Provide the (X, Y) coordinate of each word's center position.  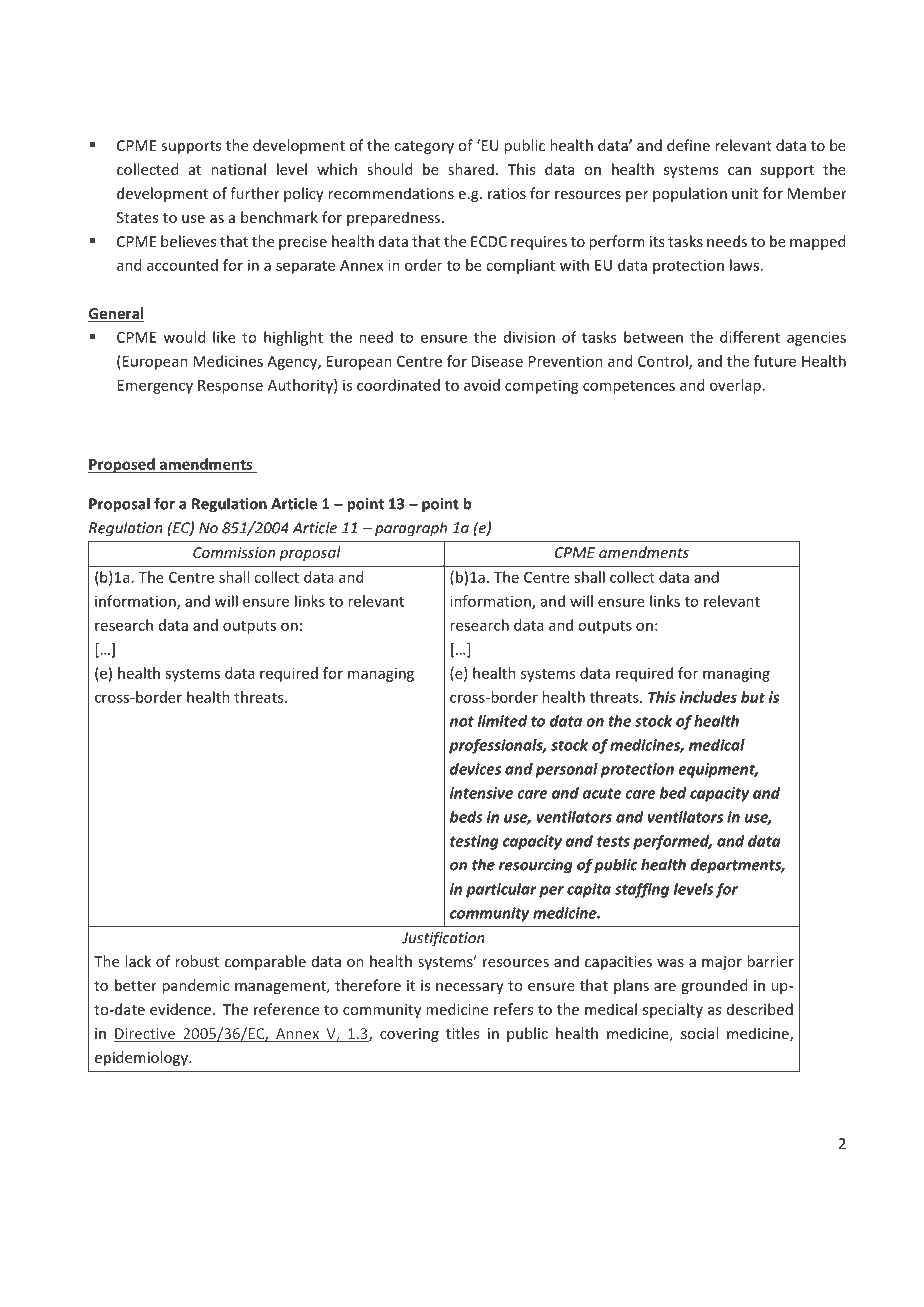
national (238, 169)
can (739, 171)
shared (471, 169)
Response (230, 387)
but (753, 697)
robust (197, 961)
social (699, 1033)
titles (462, 1033)
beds (466, 817)
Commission (234, 552)
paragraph (411, 529)
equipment (718, 770)
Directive (145, 1035)
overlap (735, 386)
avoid (482, 385)
